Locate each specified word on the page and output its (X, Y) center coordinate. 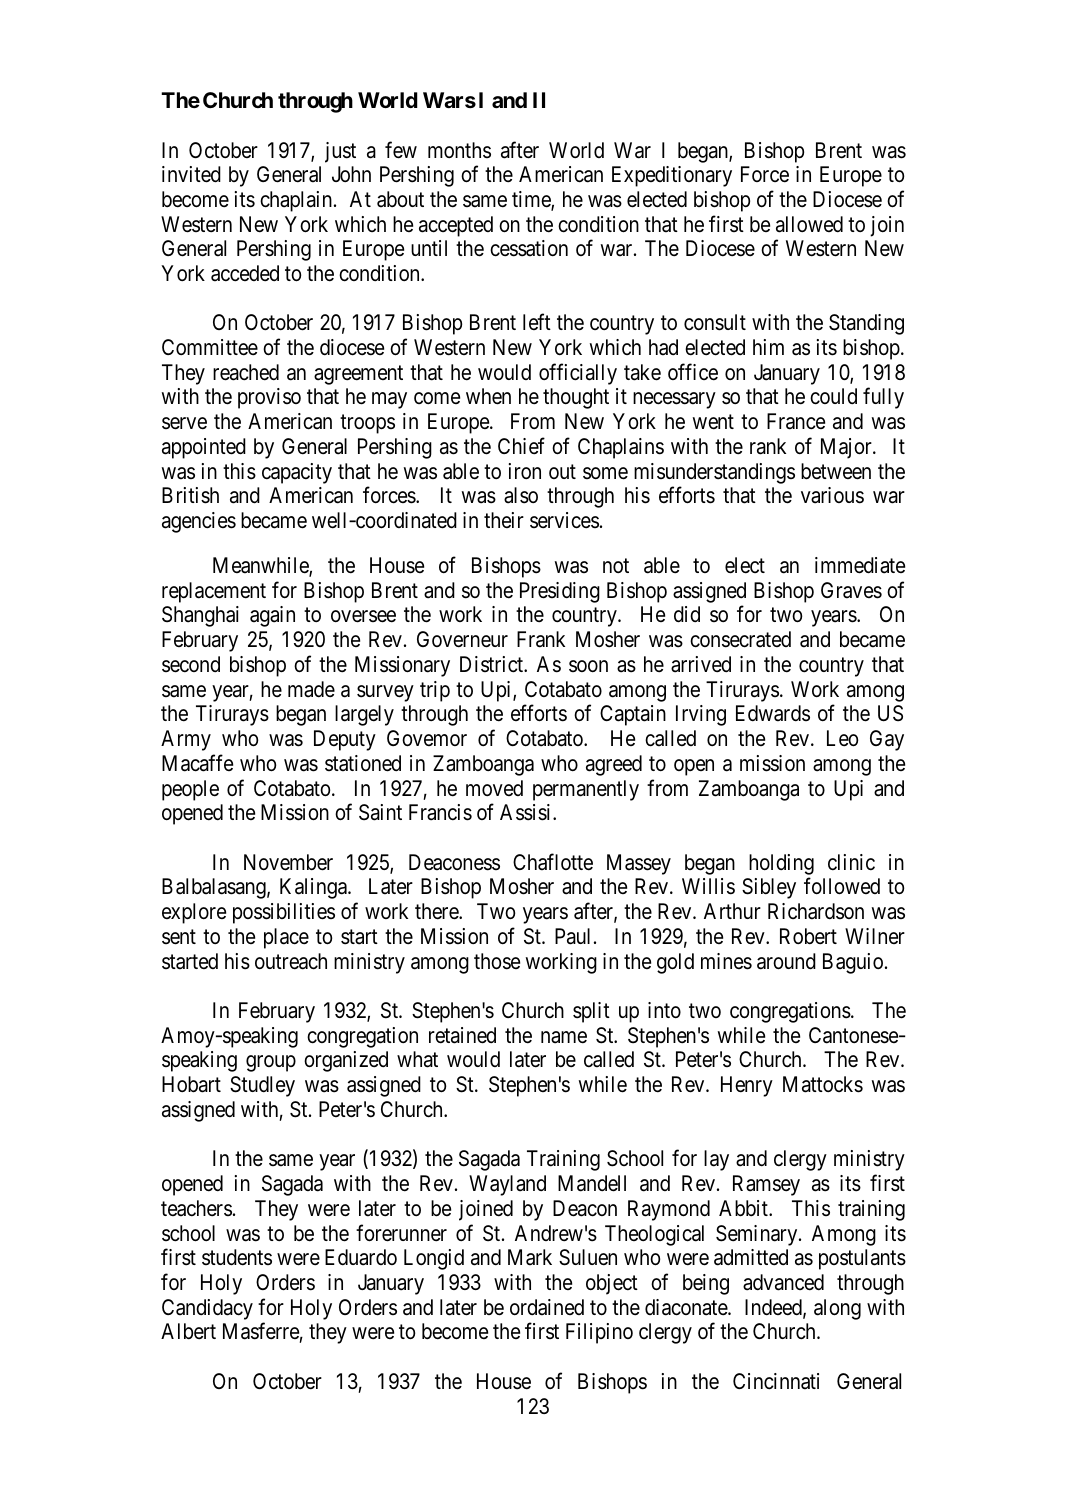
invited (191, 174)
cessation (529, 248)
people (190, 790)
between (836, 471)
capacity (297, 473)
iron (525, 471)
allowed (809, 224)
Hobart (191, 1084)
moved (494, 788)
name (564, 1037)
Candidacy (207, 1309)
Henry (747, 1086)
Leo (842, 738)
